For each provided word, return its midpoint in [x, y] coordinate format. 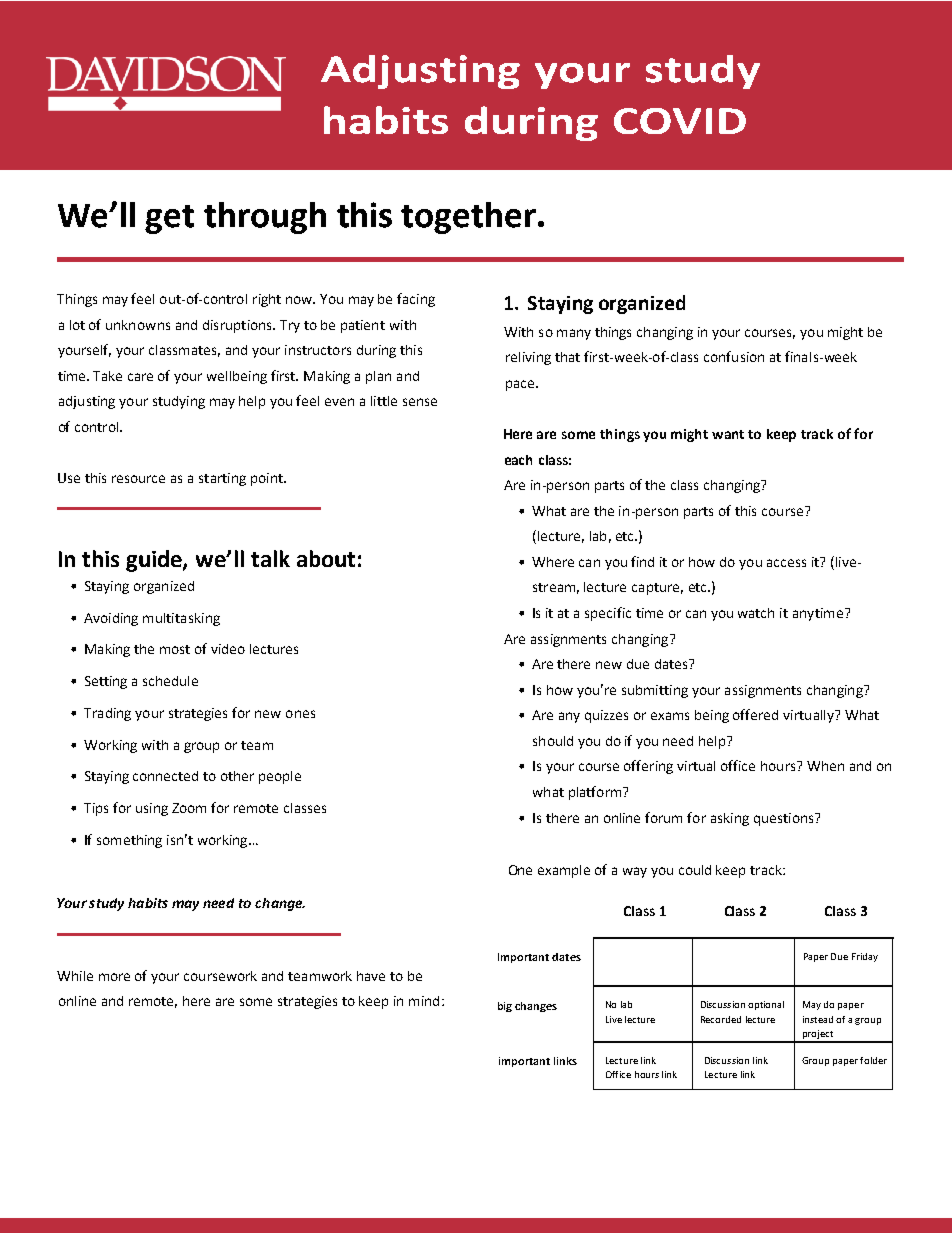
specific [608, 614]
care [140, 377]
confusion [734, 356]
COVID [680, 121]
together [468, 218]
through [265, 218]
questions [785, 819]
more [114, 977]
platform [596, 793]
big [505, 1007]
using [152, 809]
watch [756, 613]
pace [521, 385]
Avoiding [111, 619]
